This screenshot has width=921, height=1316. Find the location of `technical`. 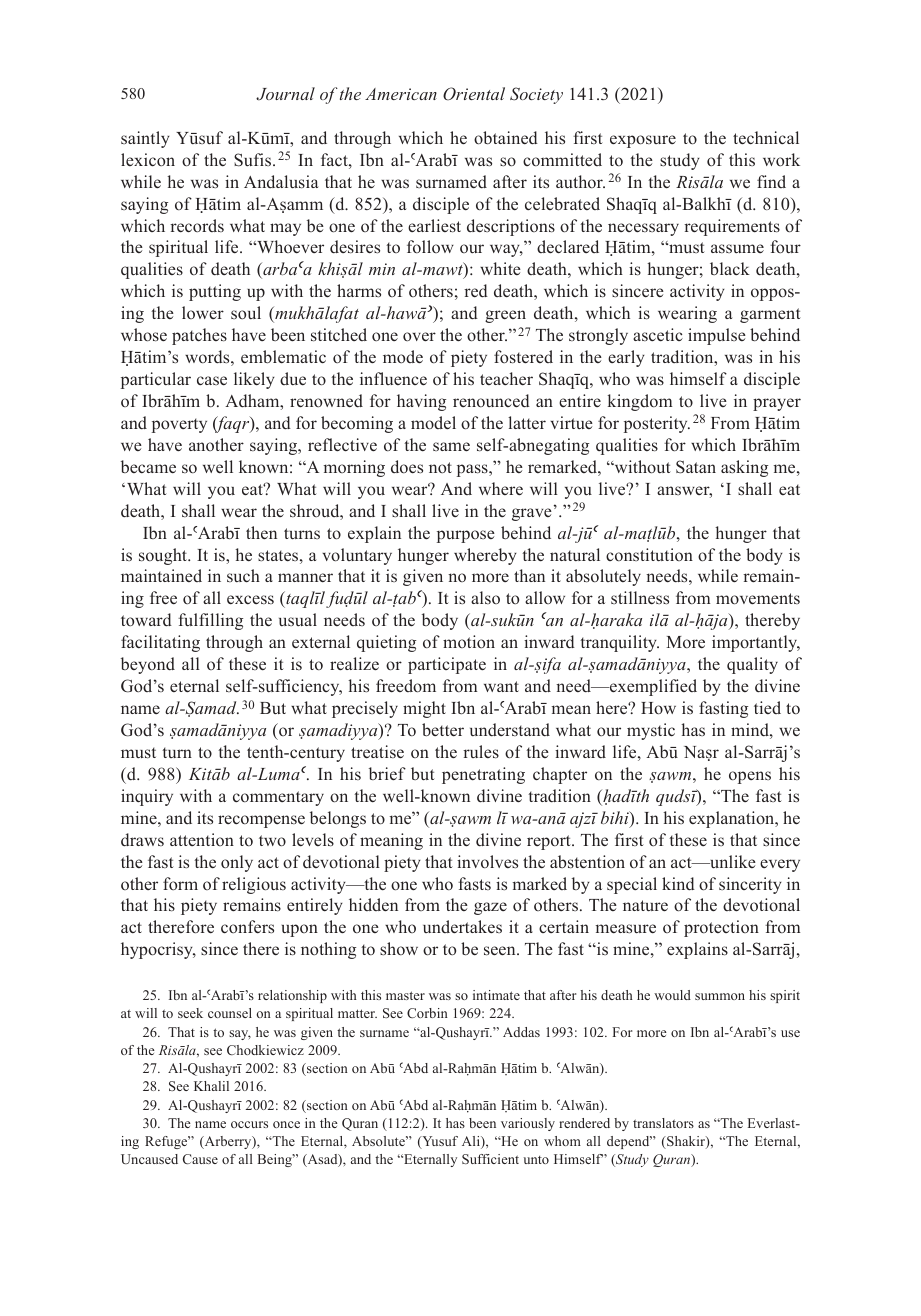

technical is located at coordinates (766, 137).
